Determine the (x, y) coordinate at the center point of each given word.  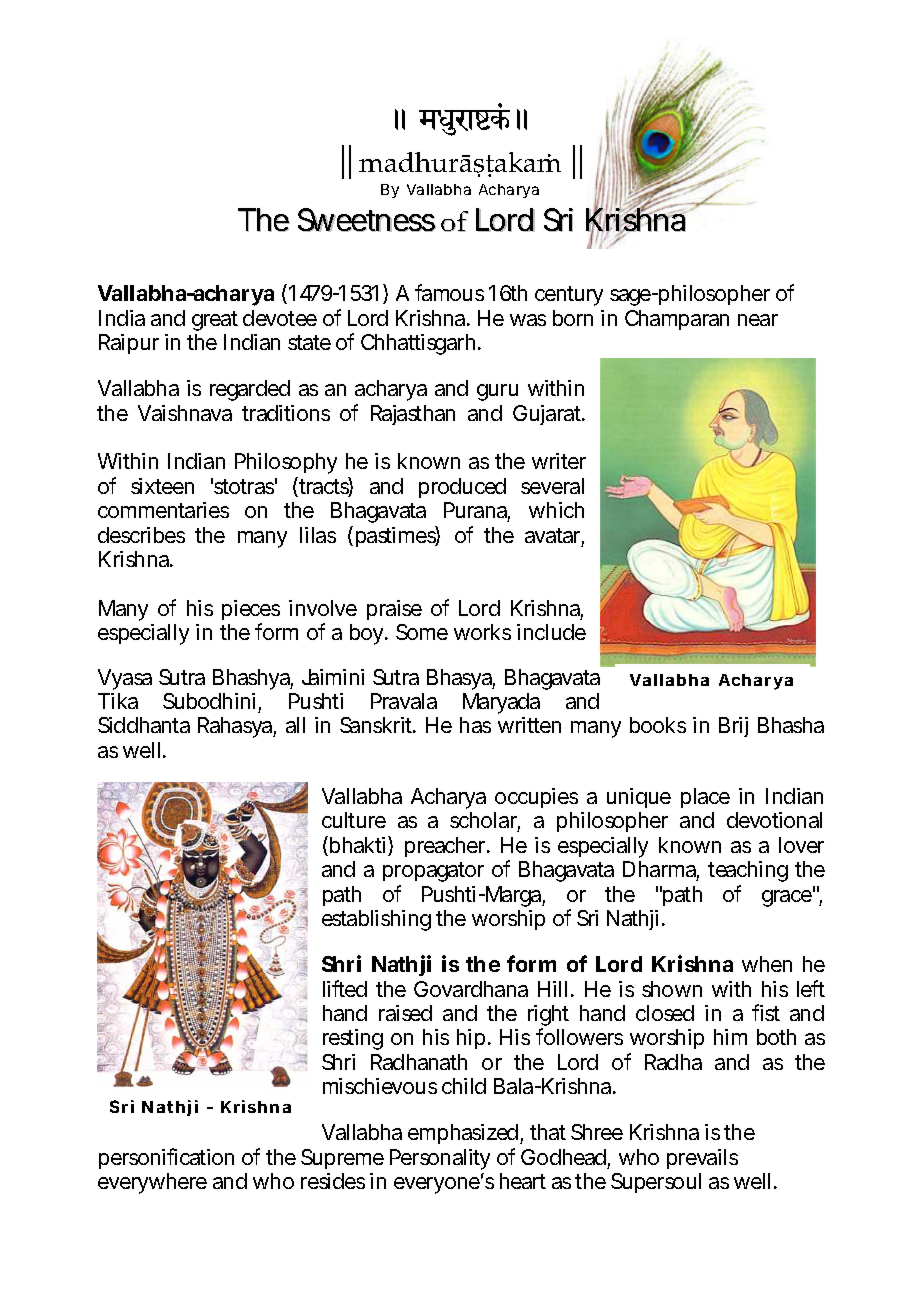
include (551, 632)
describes (141, 535)
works (482, 632)
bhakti (357, 845)
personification (166, 1158)
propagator (433, 872)
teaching (748, 871)
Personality (440, 1159)
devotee (280, 318)
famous (449, 292)
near (758, 320)
